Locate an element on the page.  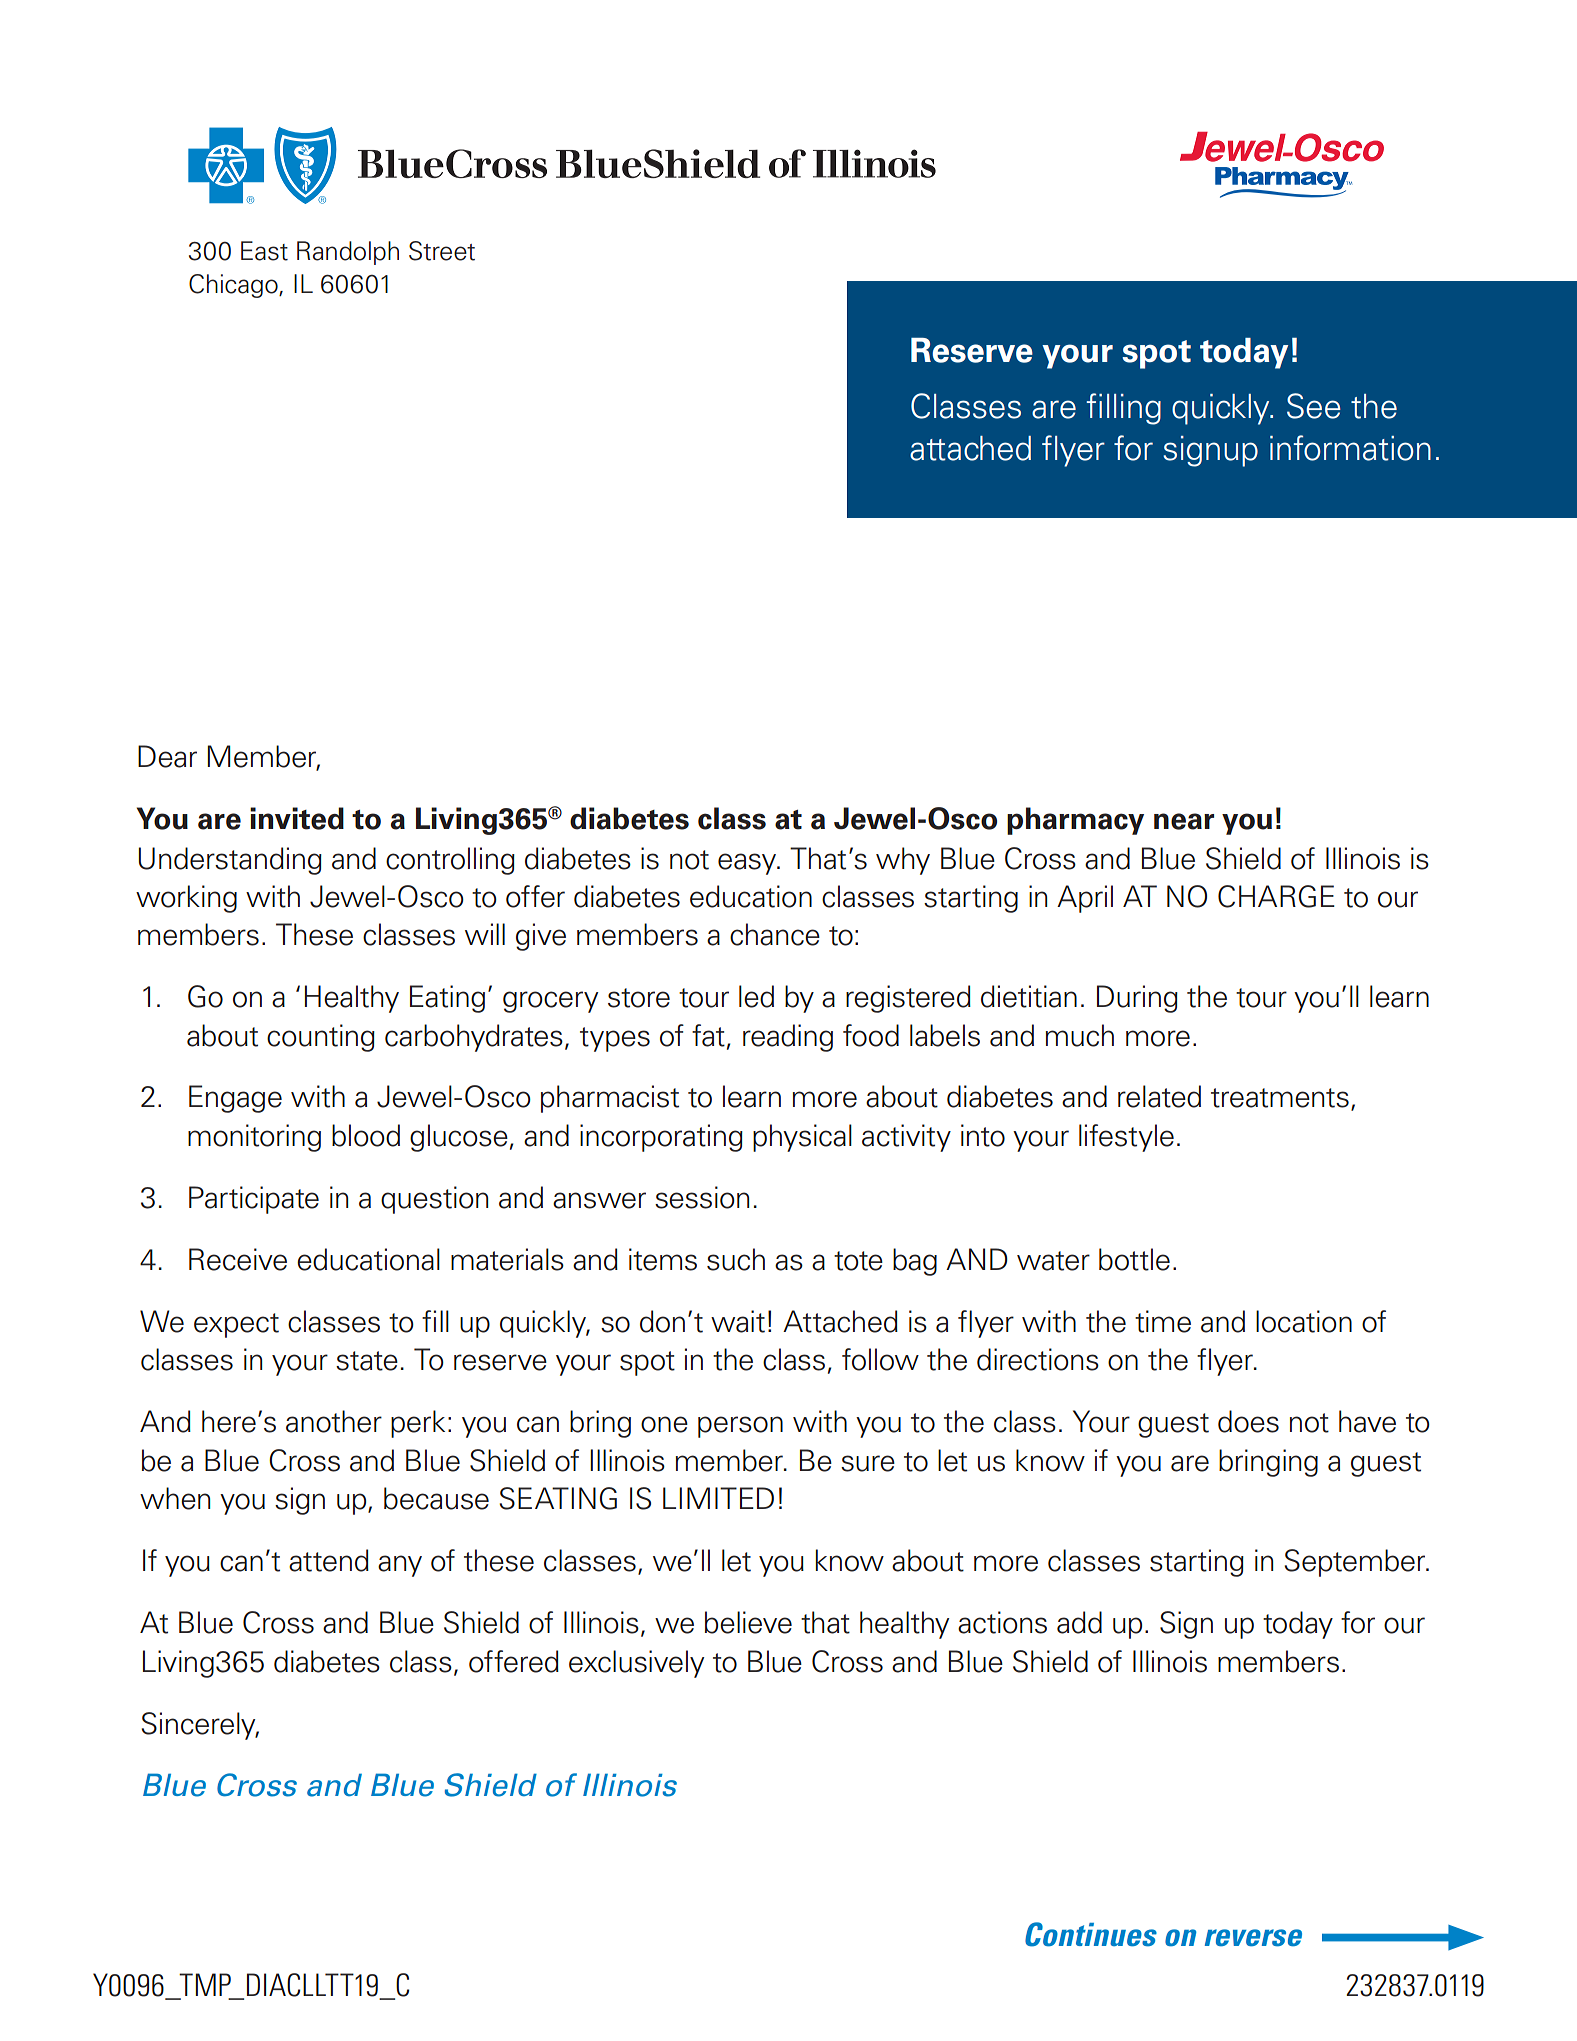
See is located at coordinates (1314, 406).
